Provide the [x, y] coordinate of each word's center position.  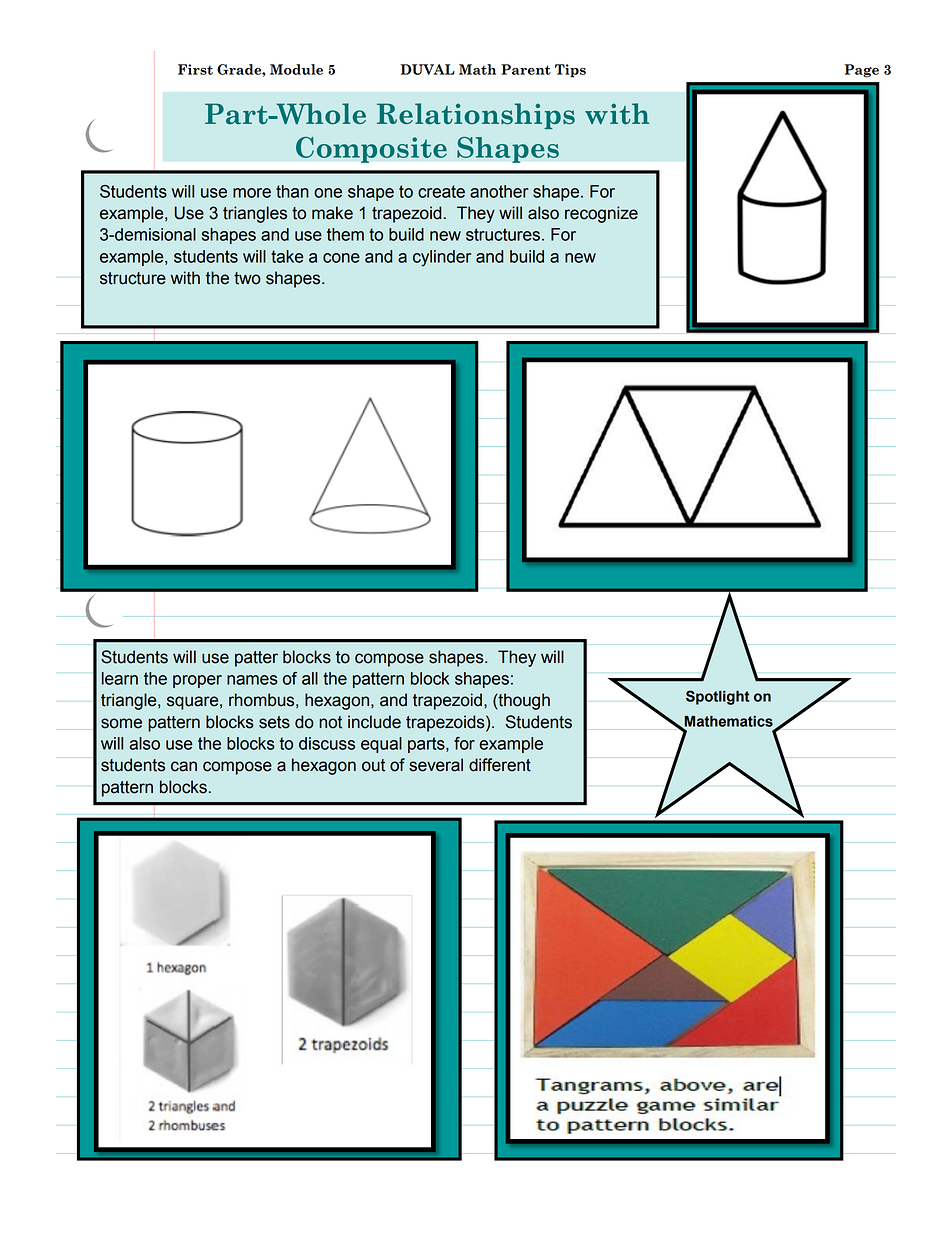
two [247, 278]
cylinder [442, 258]
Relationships [476, 116]
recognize [601, 214]
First [195, 69]
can [184, 766]
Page [862, 71]
